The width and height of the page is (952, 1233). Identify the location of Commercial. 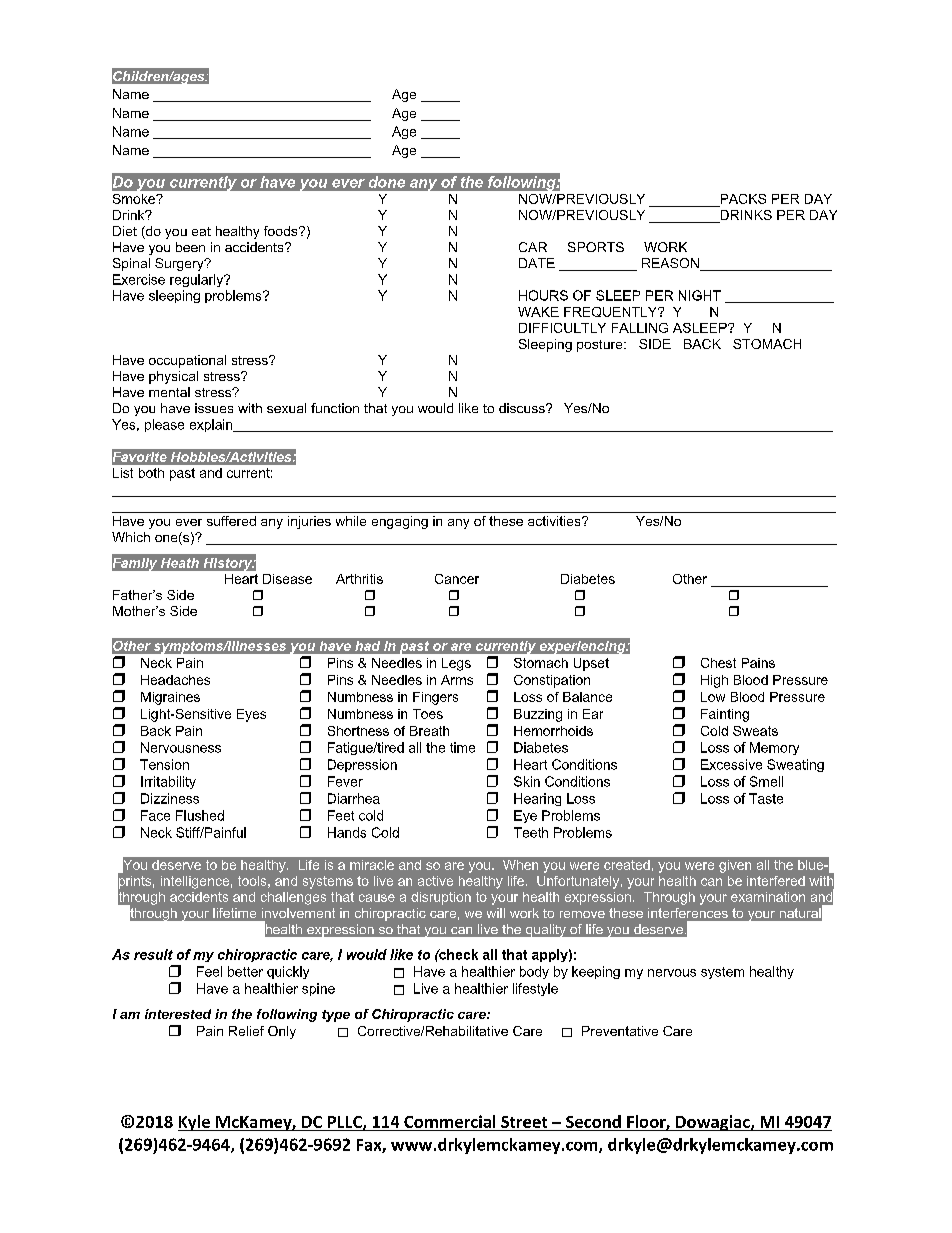
(449, 1121).
